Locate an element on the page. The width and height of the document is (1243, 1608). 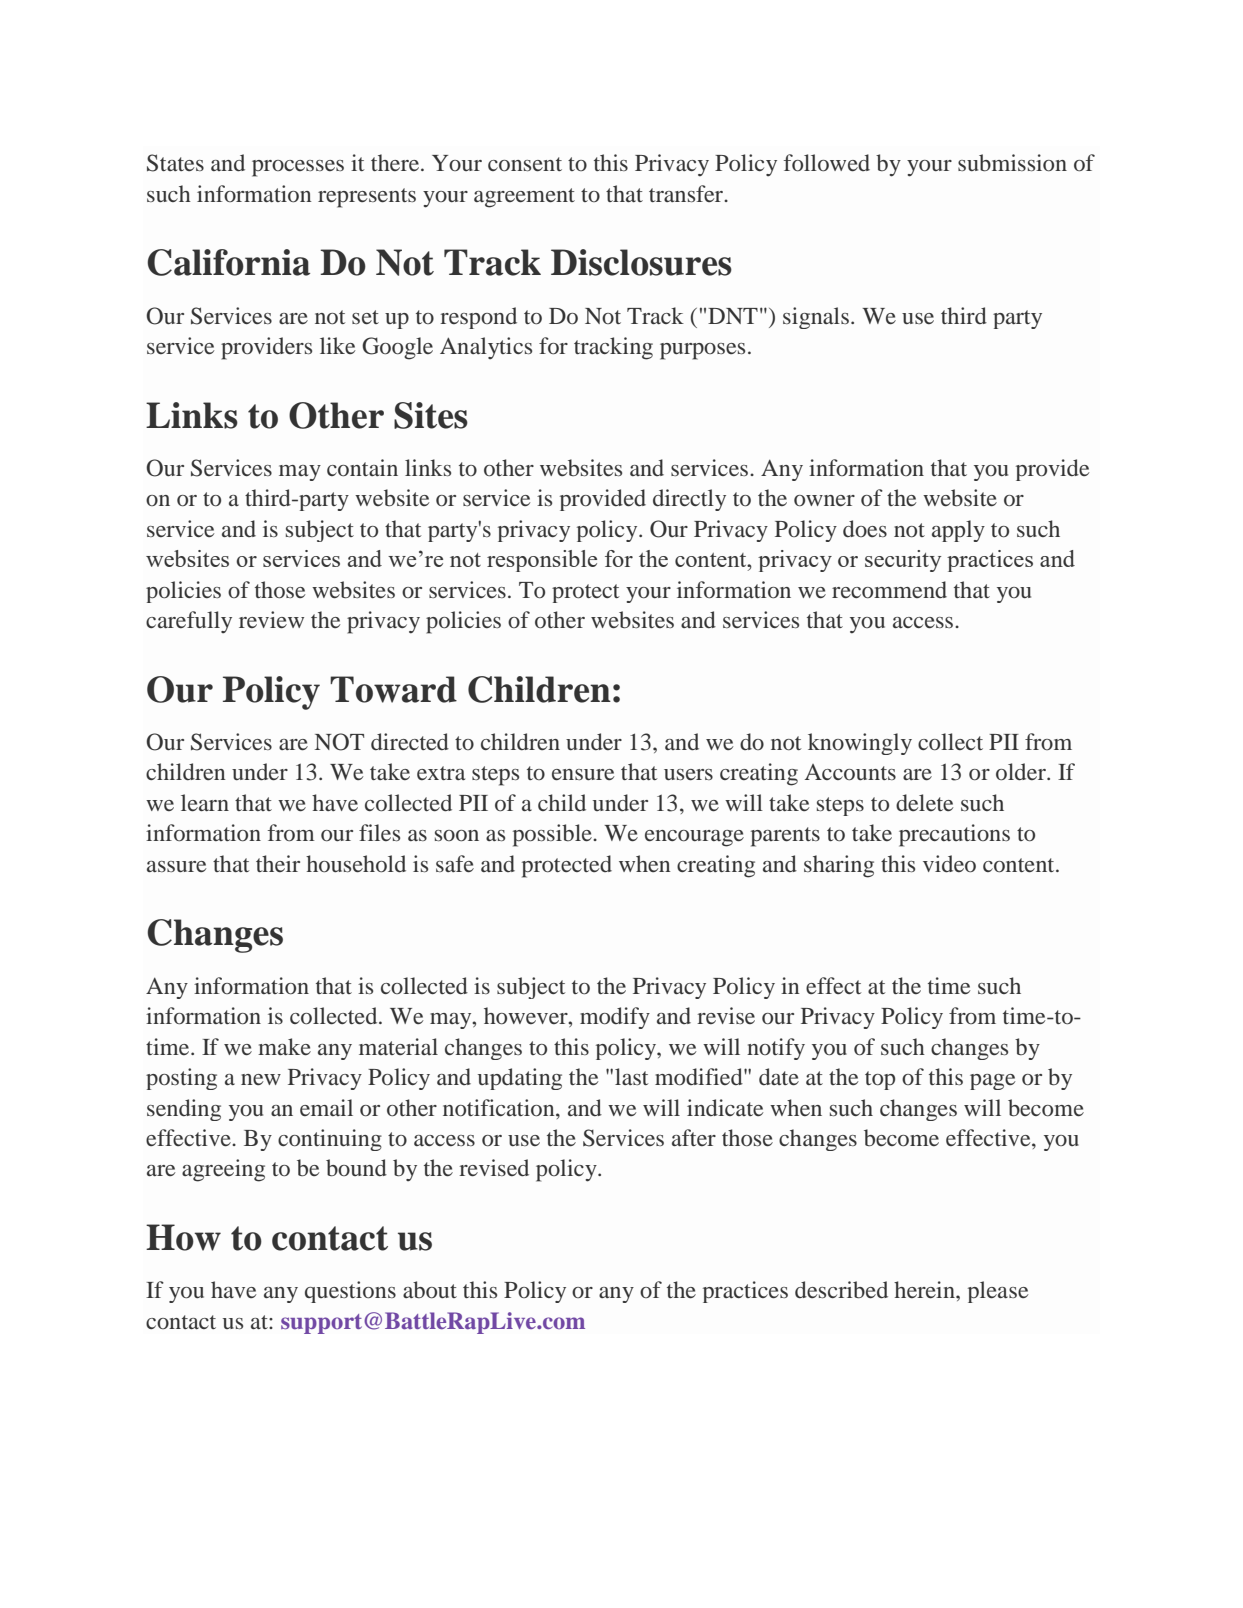
video is located at coordinates (949, 864).
